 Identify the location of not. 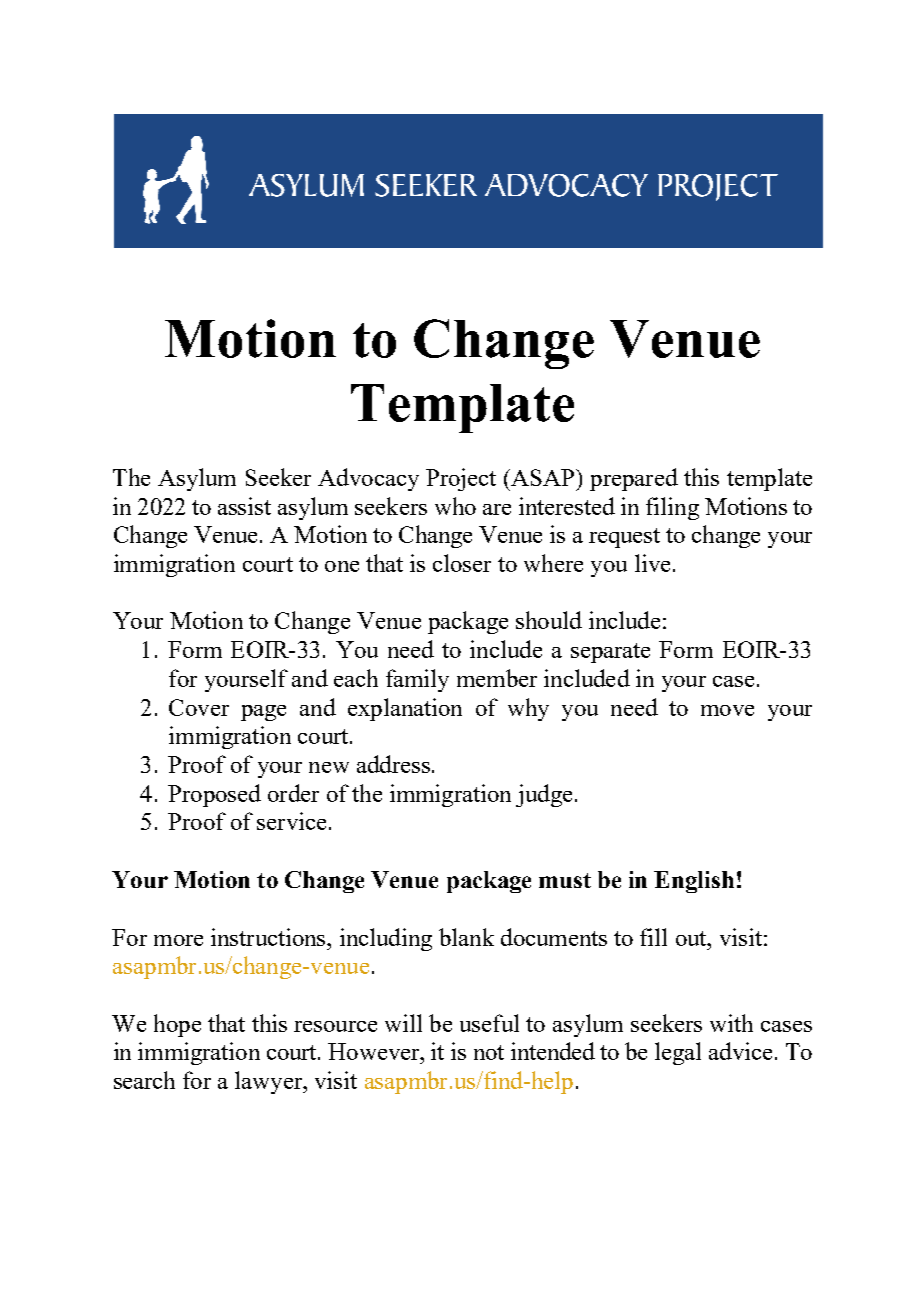
(489, 1052).
